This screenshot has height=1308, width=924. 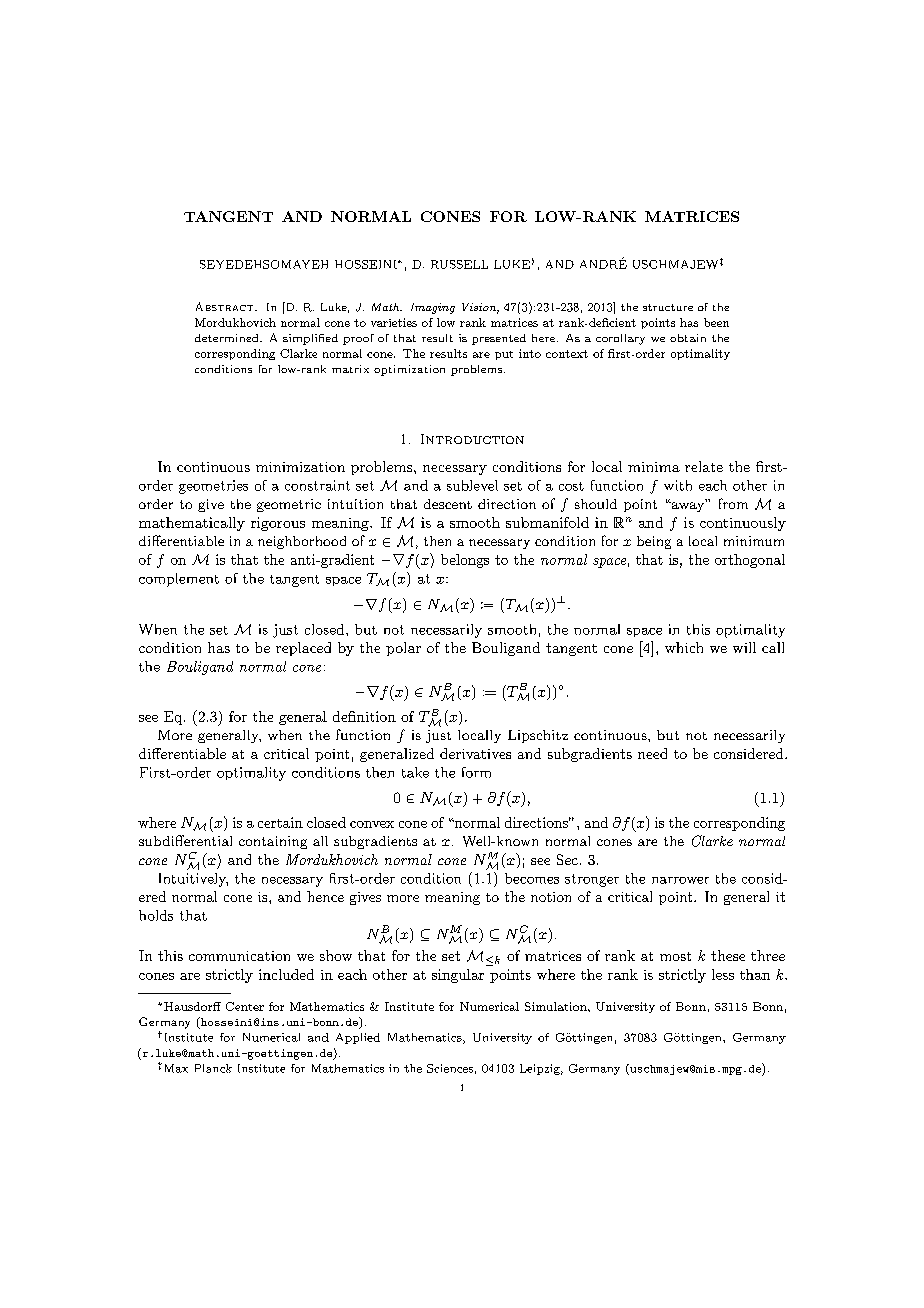 What do you see at coordinates (213, 1068) in the screenshot?
I see `Planck` at bounding box center [213, 1068].
